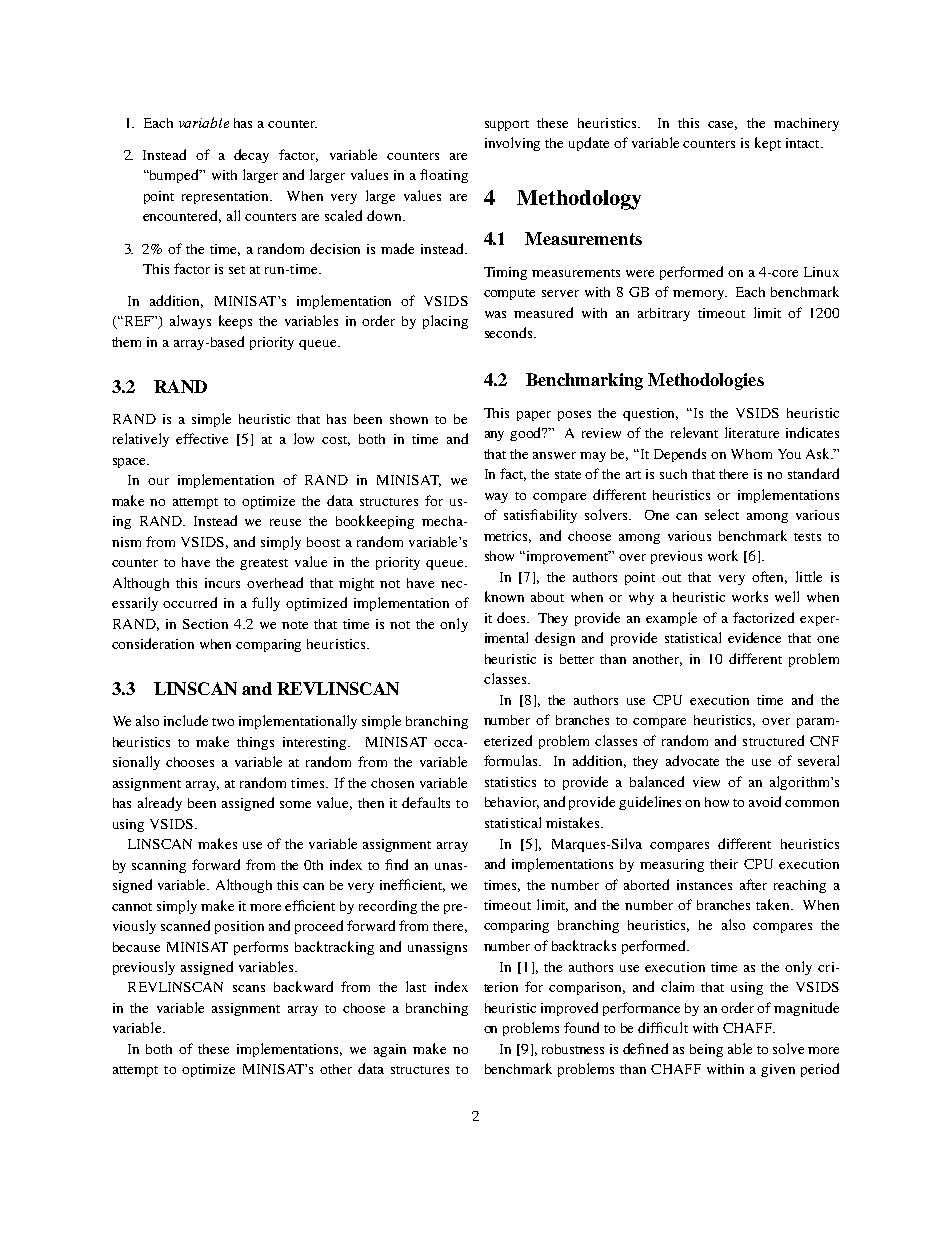  I want to click on incurs, so click(222, 583).
